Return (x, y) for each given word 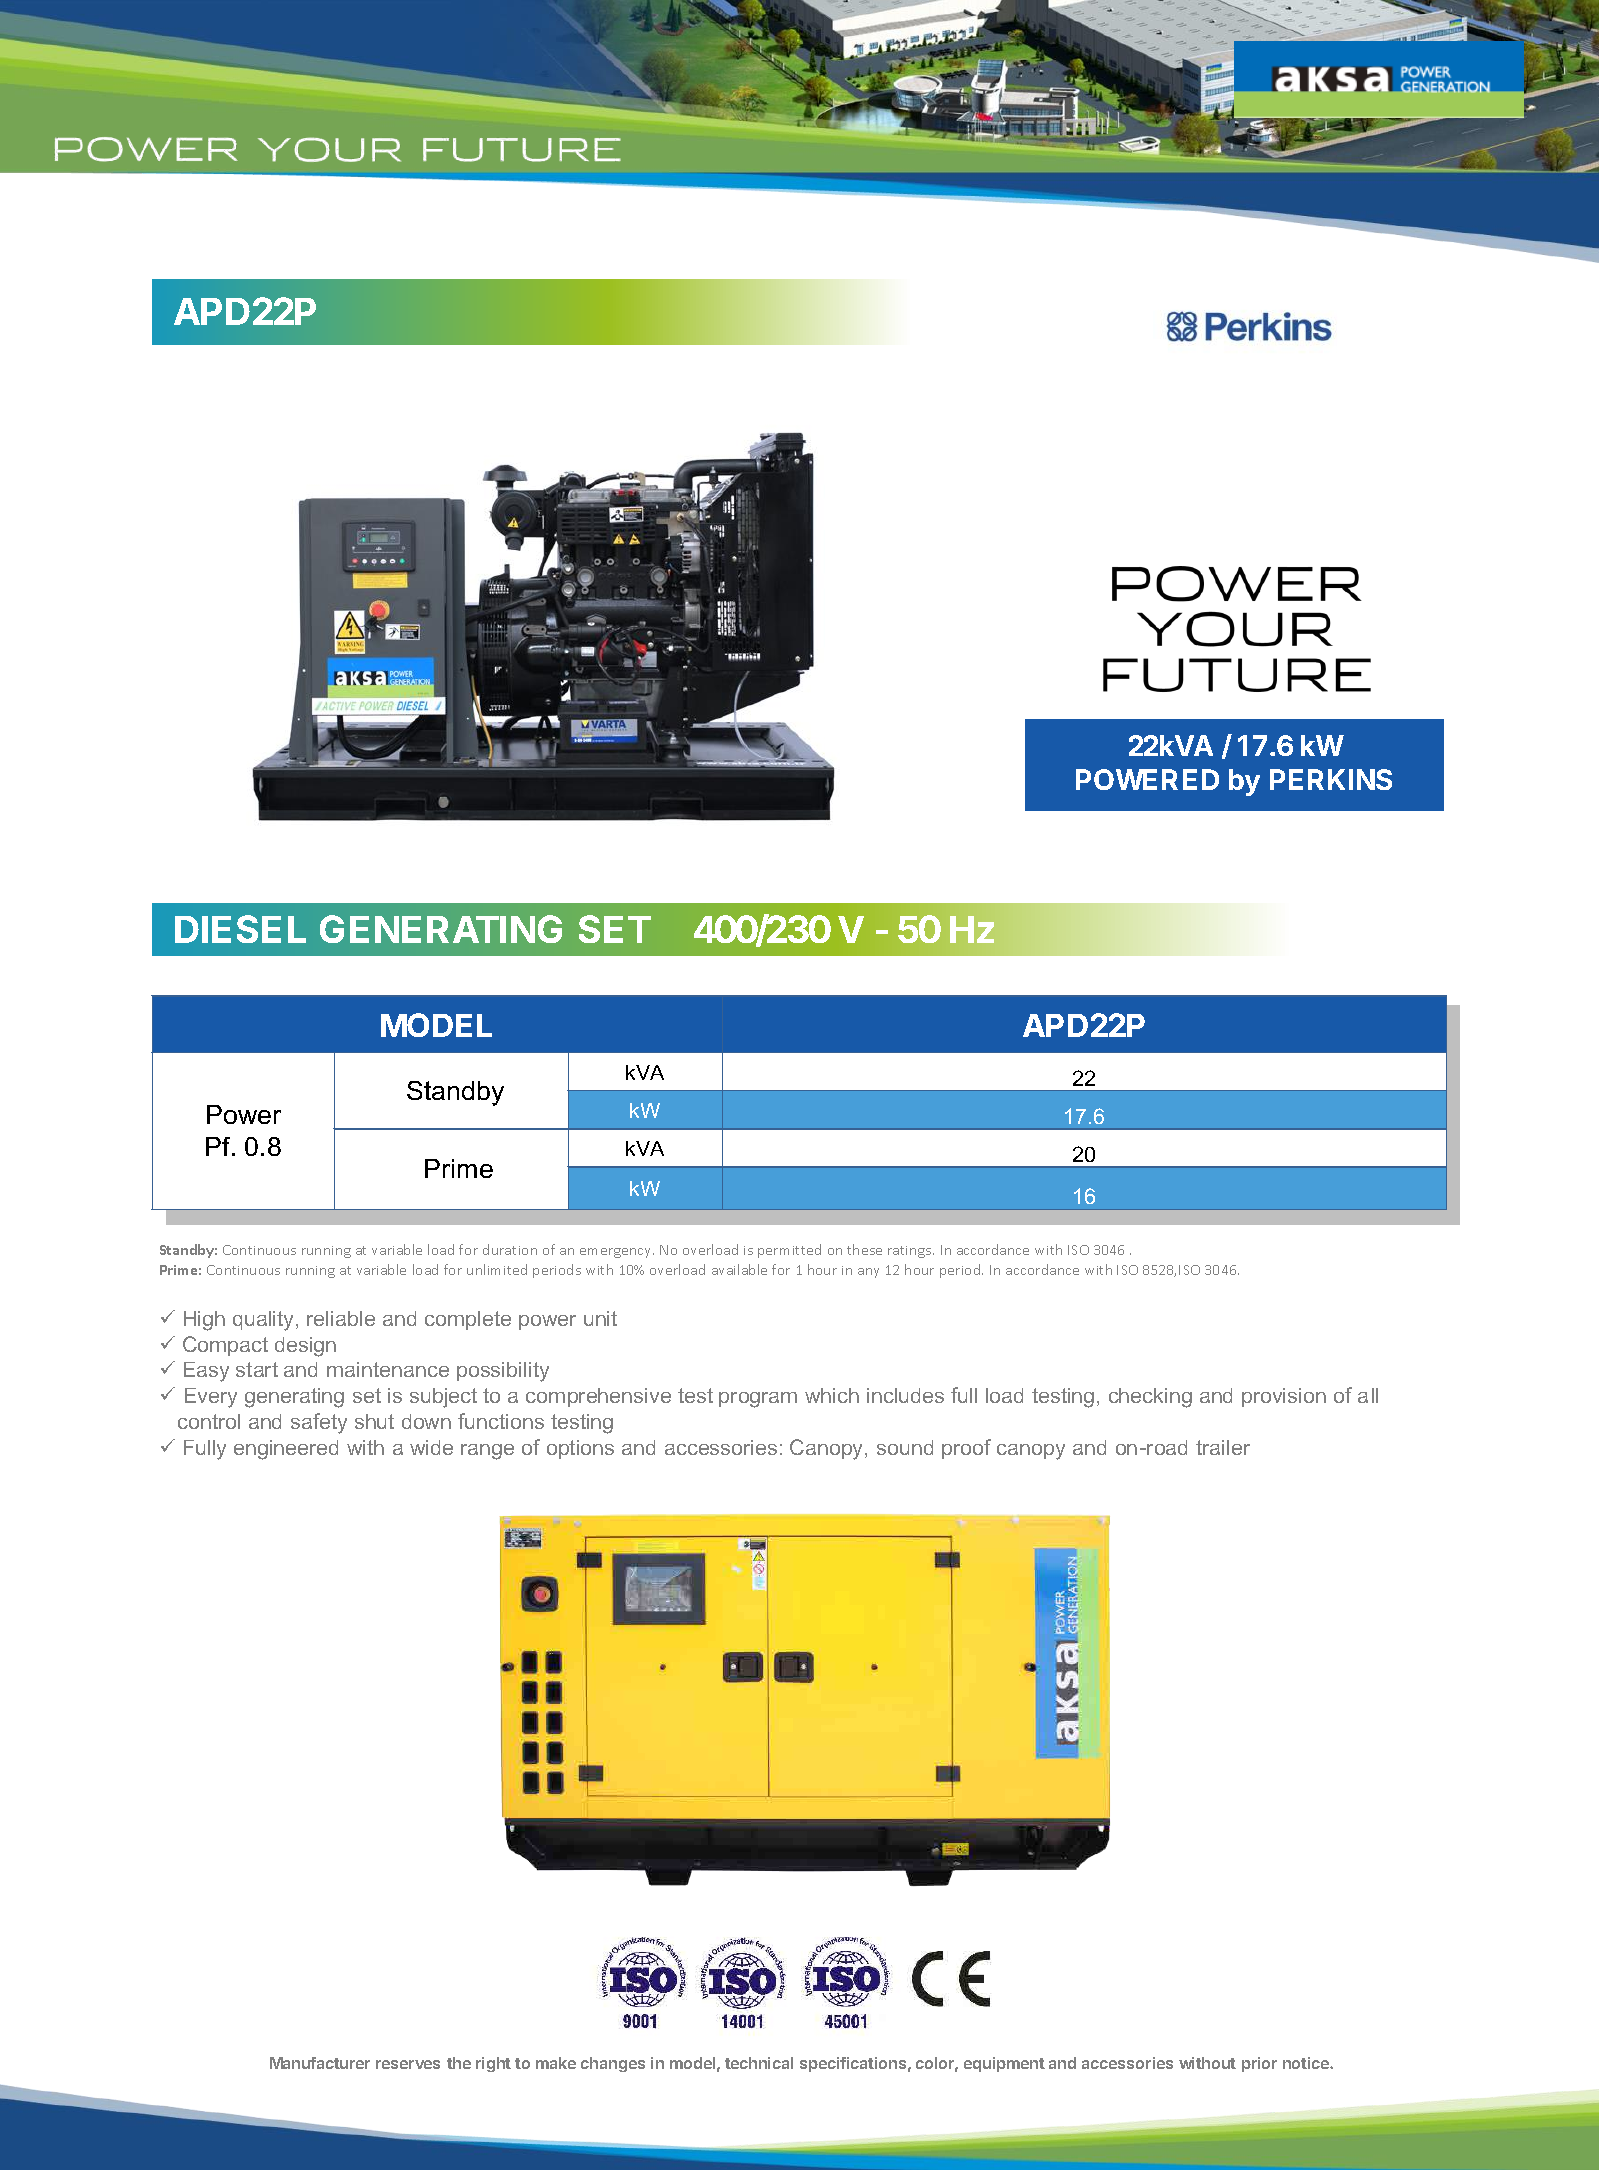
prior (1259, 2064)
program (758, 1400)
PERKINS (1331, 779)
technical (759, 2063)
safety (319, 1423)
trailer (1223, 1447)
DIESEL (240, 929)
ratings (911, 1252)
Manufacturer (320, 2063)
